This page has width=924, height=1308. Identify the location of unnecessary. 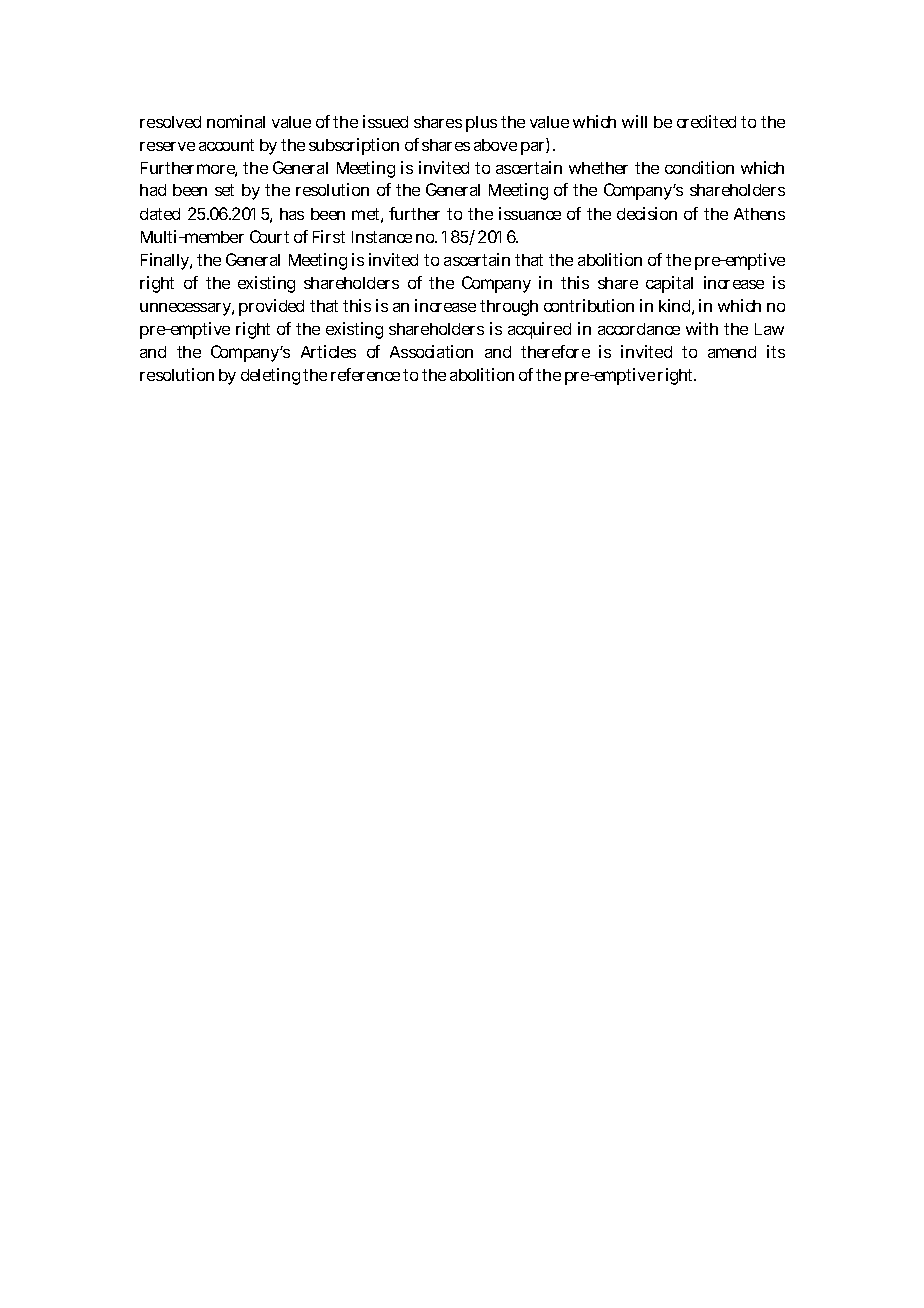
(187, 309).
